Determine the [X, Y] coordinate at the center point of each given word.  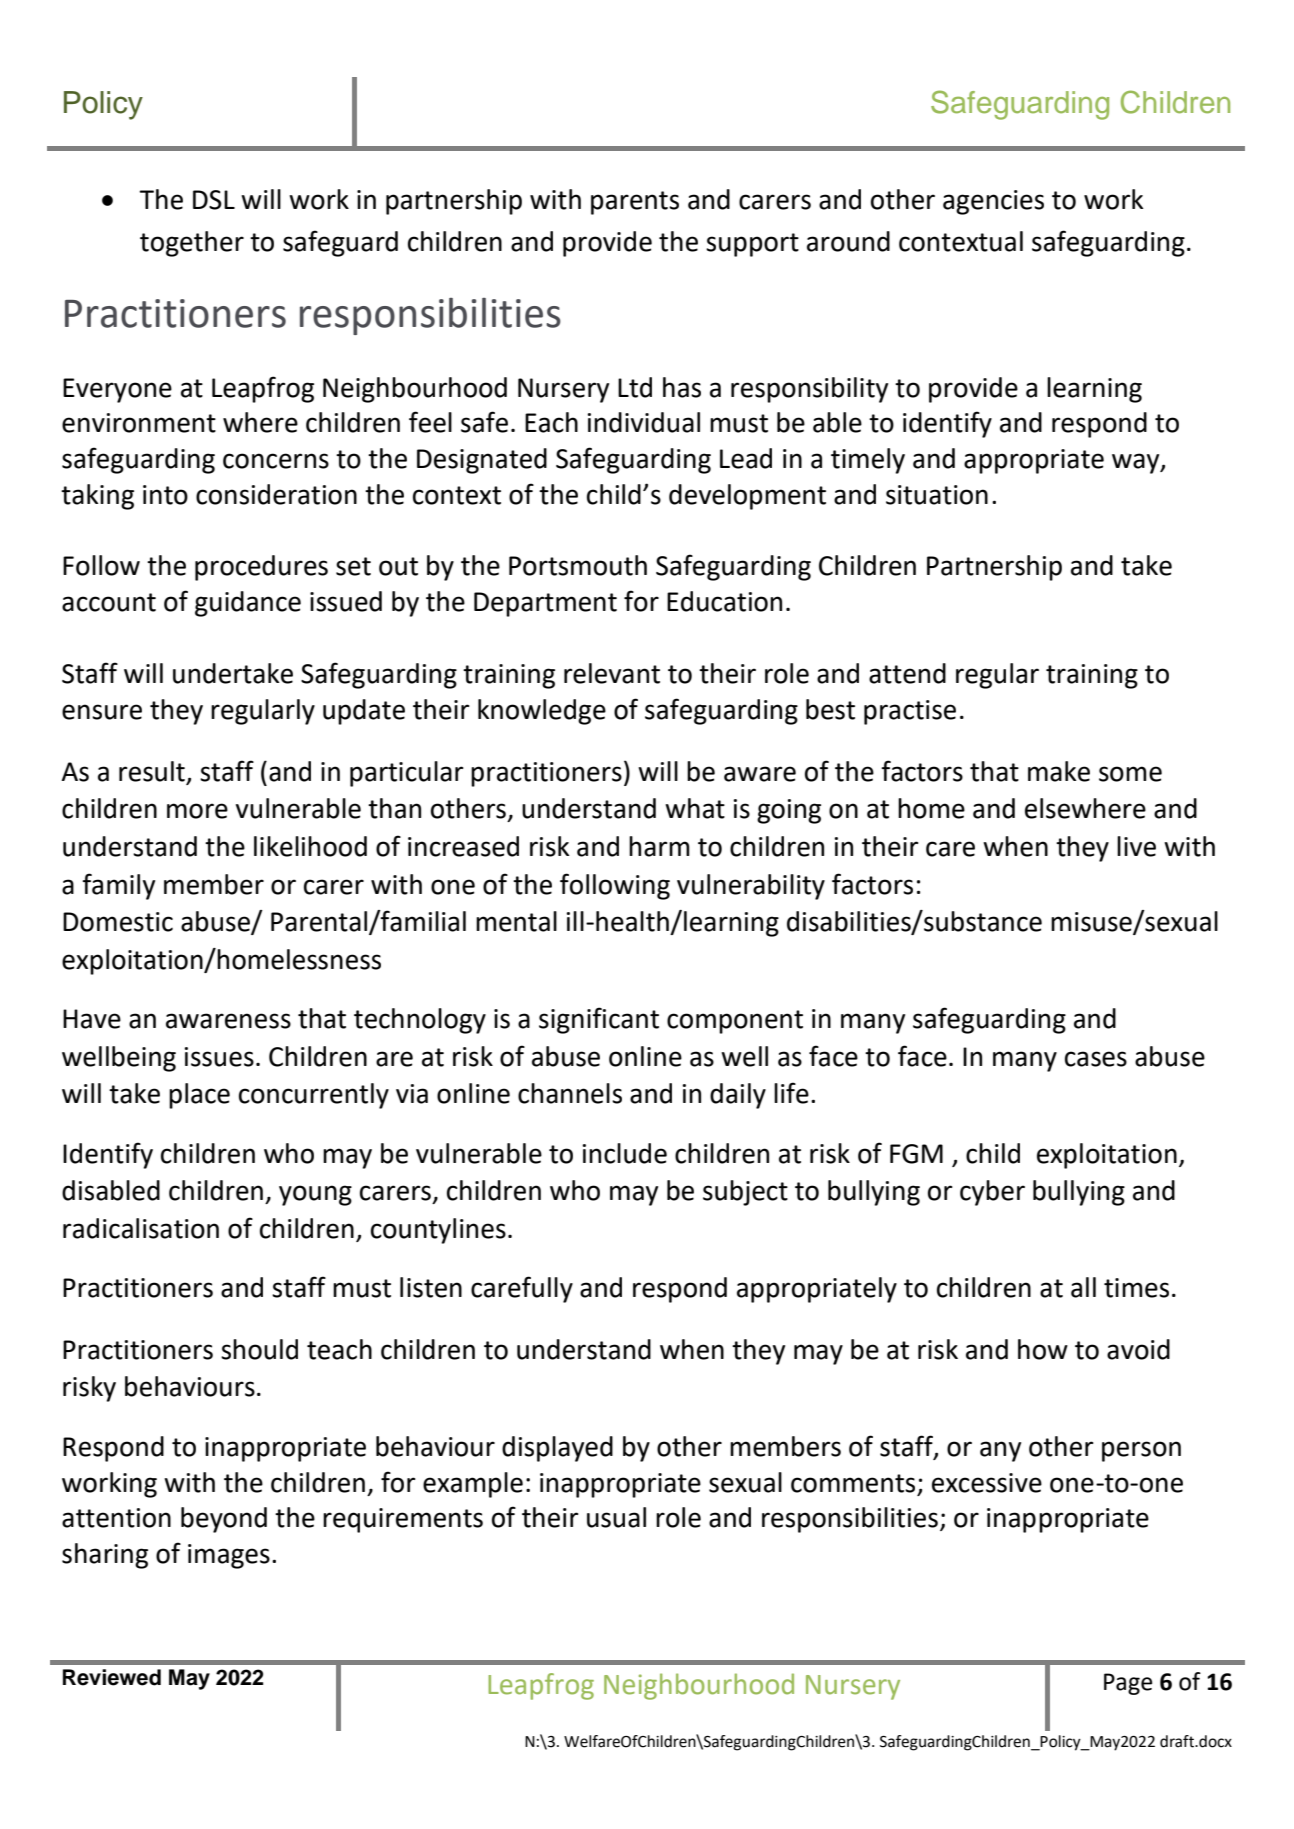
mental [516, 921]
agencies [993, 202]
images [229, 1556]
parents [635, 203]
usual [616, 1517]
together [192, 244]
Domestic [118, 922]
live [1136, 846]
